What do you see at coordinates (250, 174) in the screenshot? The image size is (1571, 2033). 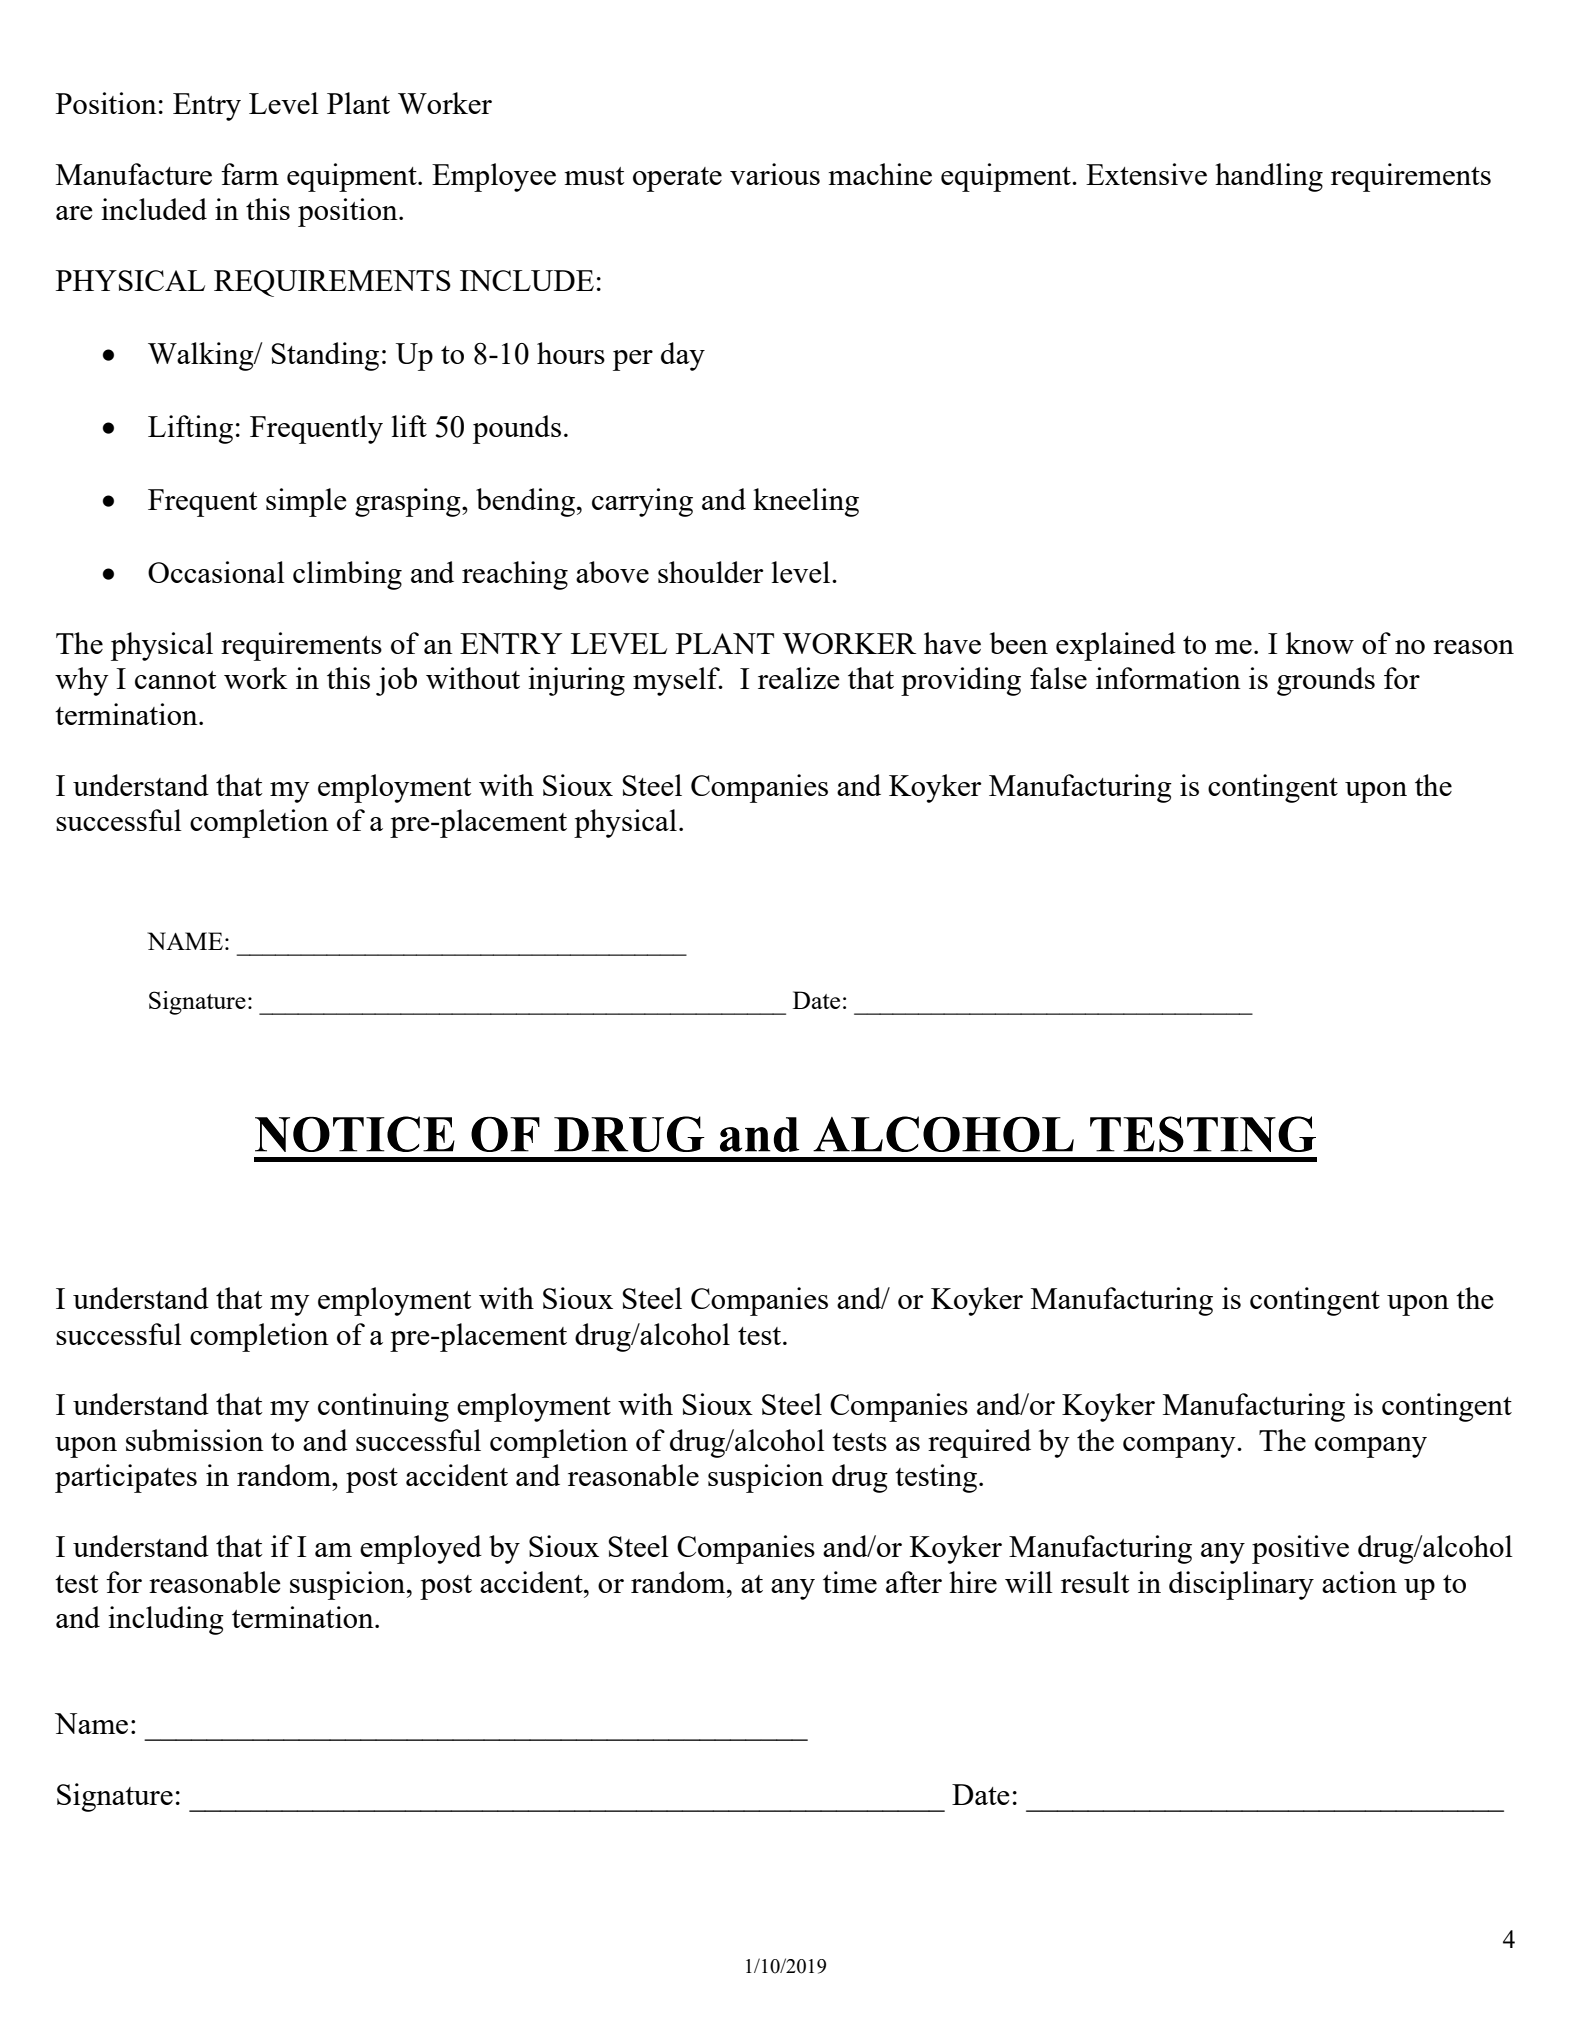 I see `farm` at bounding box center [250, 174].
